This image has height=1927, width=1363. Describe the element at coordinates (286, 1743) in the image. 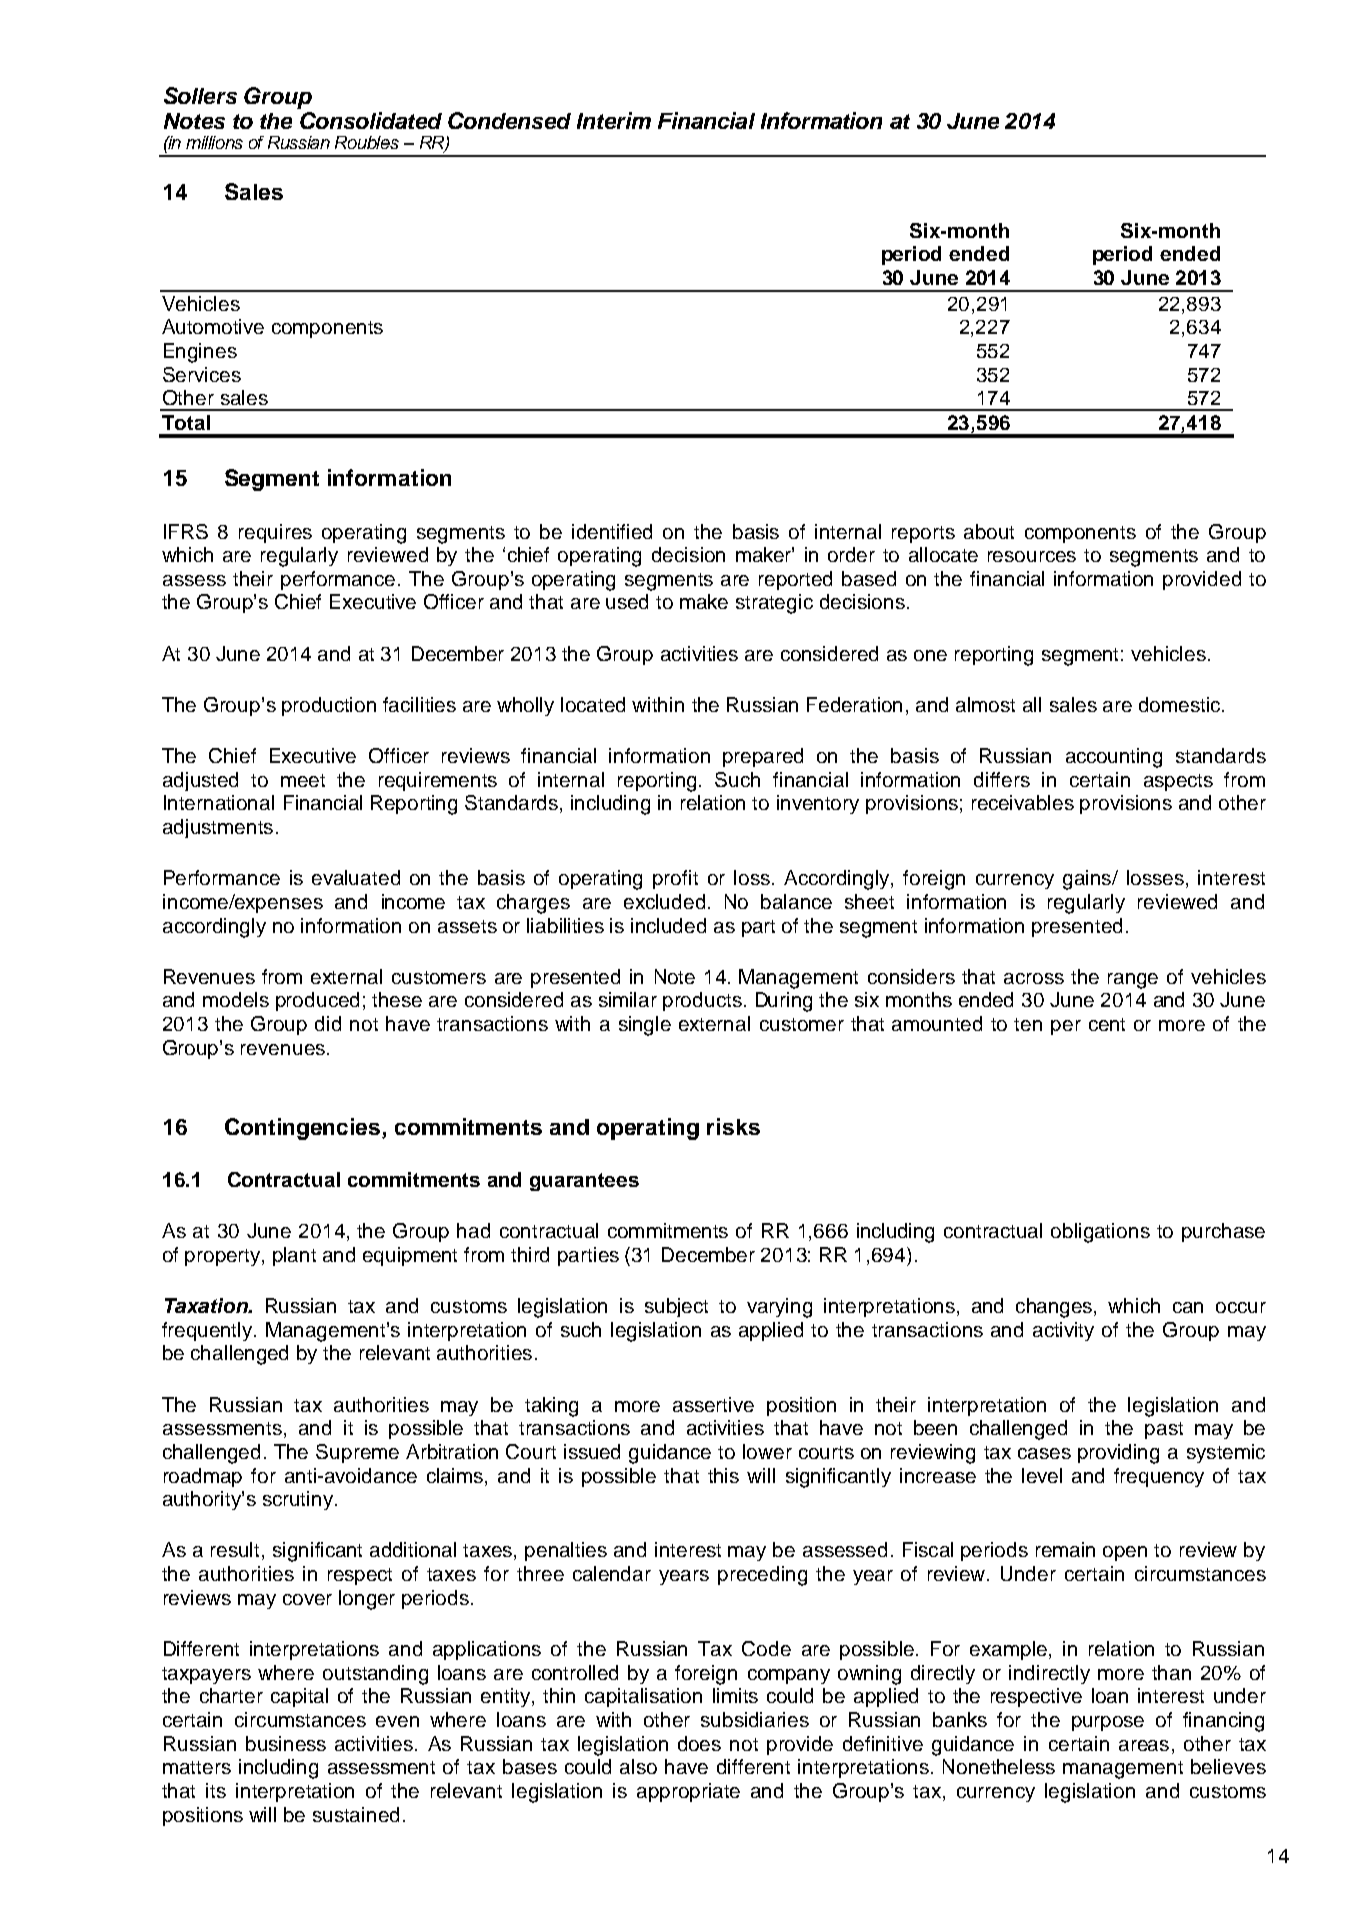

I see `business` at that location.
